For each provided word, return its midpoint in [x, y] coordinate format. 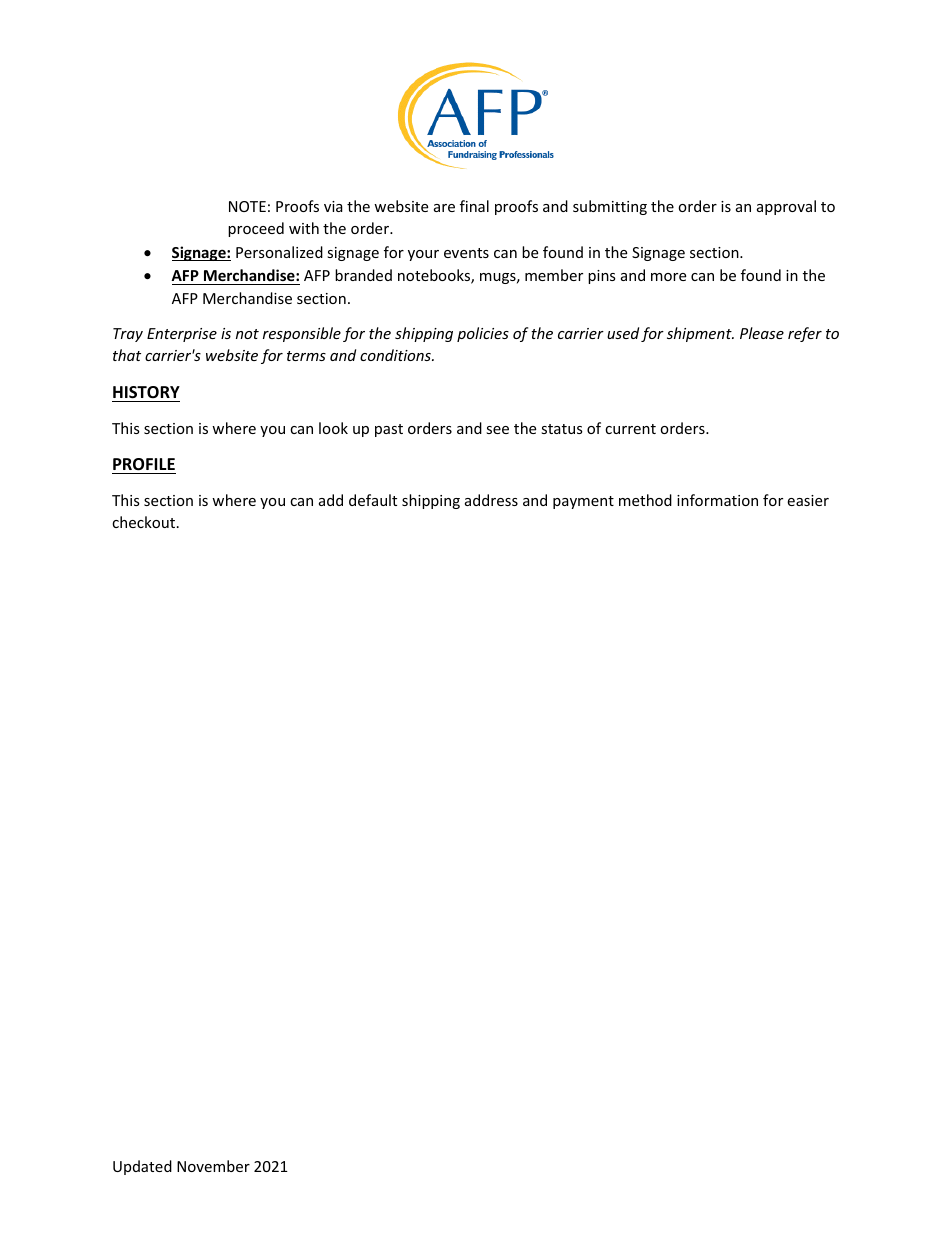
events [466, 253]
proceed [256, 229]
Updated [142, 1167]
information [717, 500]
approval [786, 207]
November [213, 1166]
